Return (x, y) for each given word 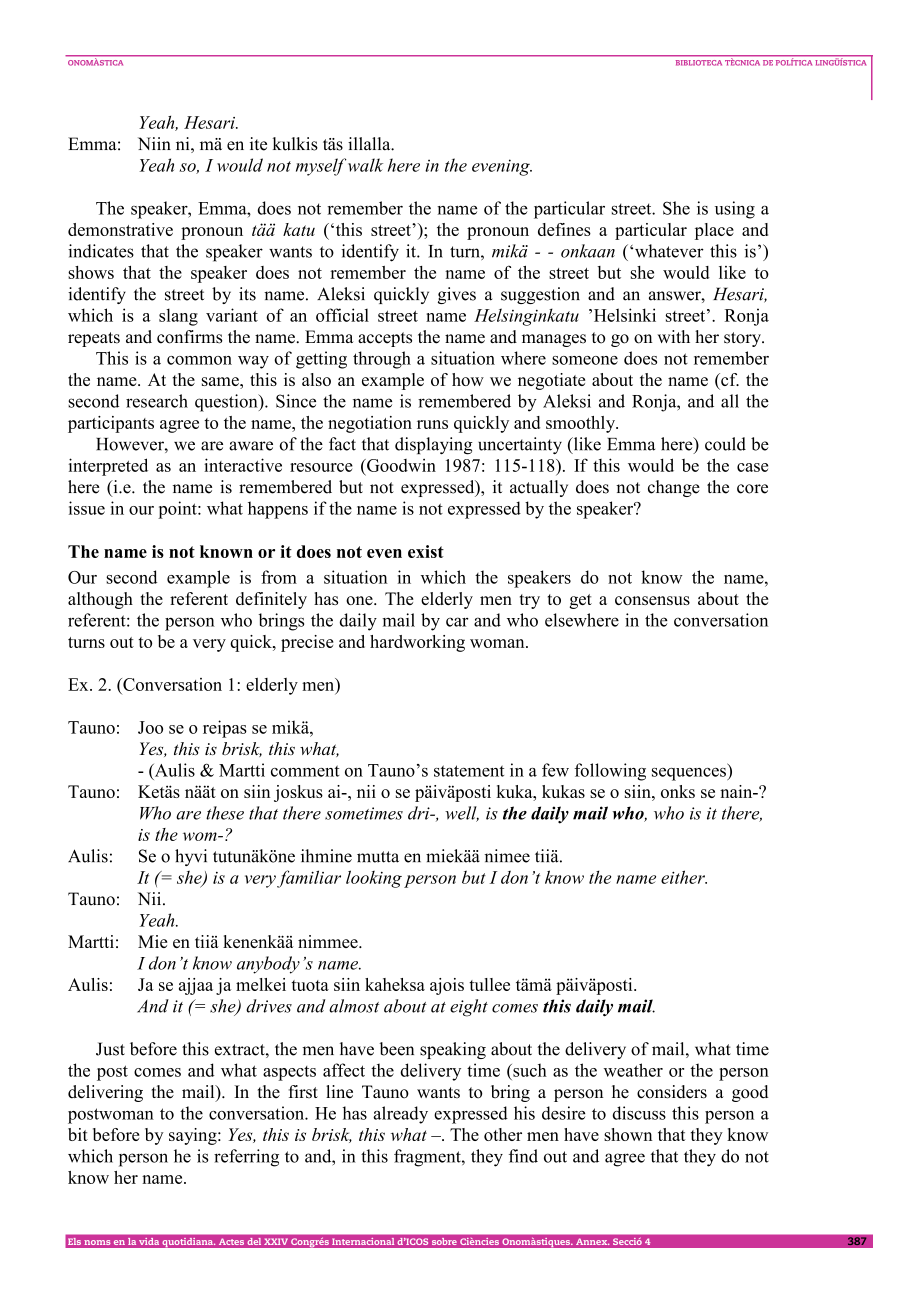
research (157, 401)
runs (432, 424)
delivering (105, 1093)
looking (374, 879)
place (714, 231)
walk (365, 165)
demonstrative (120, 229)
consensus (652, 600)
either (684, 877)
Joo (150, 727)
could (725, 444)
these (225, 813)
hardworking (417, 643)
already (400, 1115)
